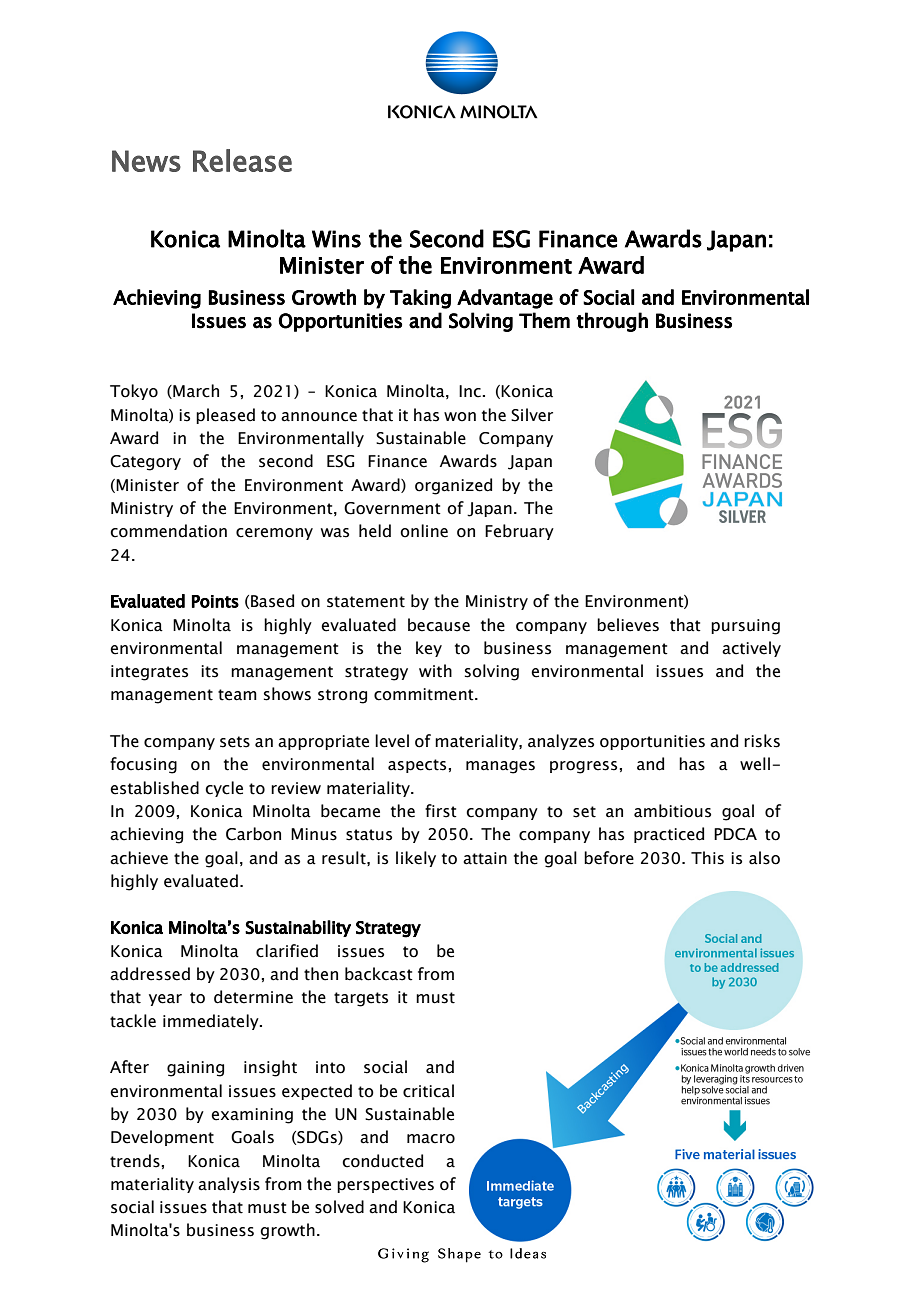 Image resolution: width=924 pixels, height=1308 pixels. Describe the element at coordinates (707, 858) in the document. I see `This` at that location.
